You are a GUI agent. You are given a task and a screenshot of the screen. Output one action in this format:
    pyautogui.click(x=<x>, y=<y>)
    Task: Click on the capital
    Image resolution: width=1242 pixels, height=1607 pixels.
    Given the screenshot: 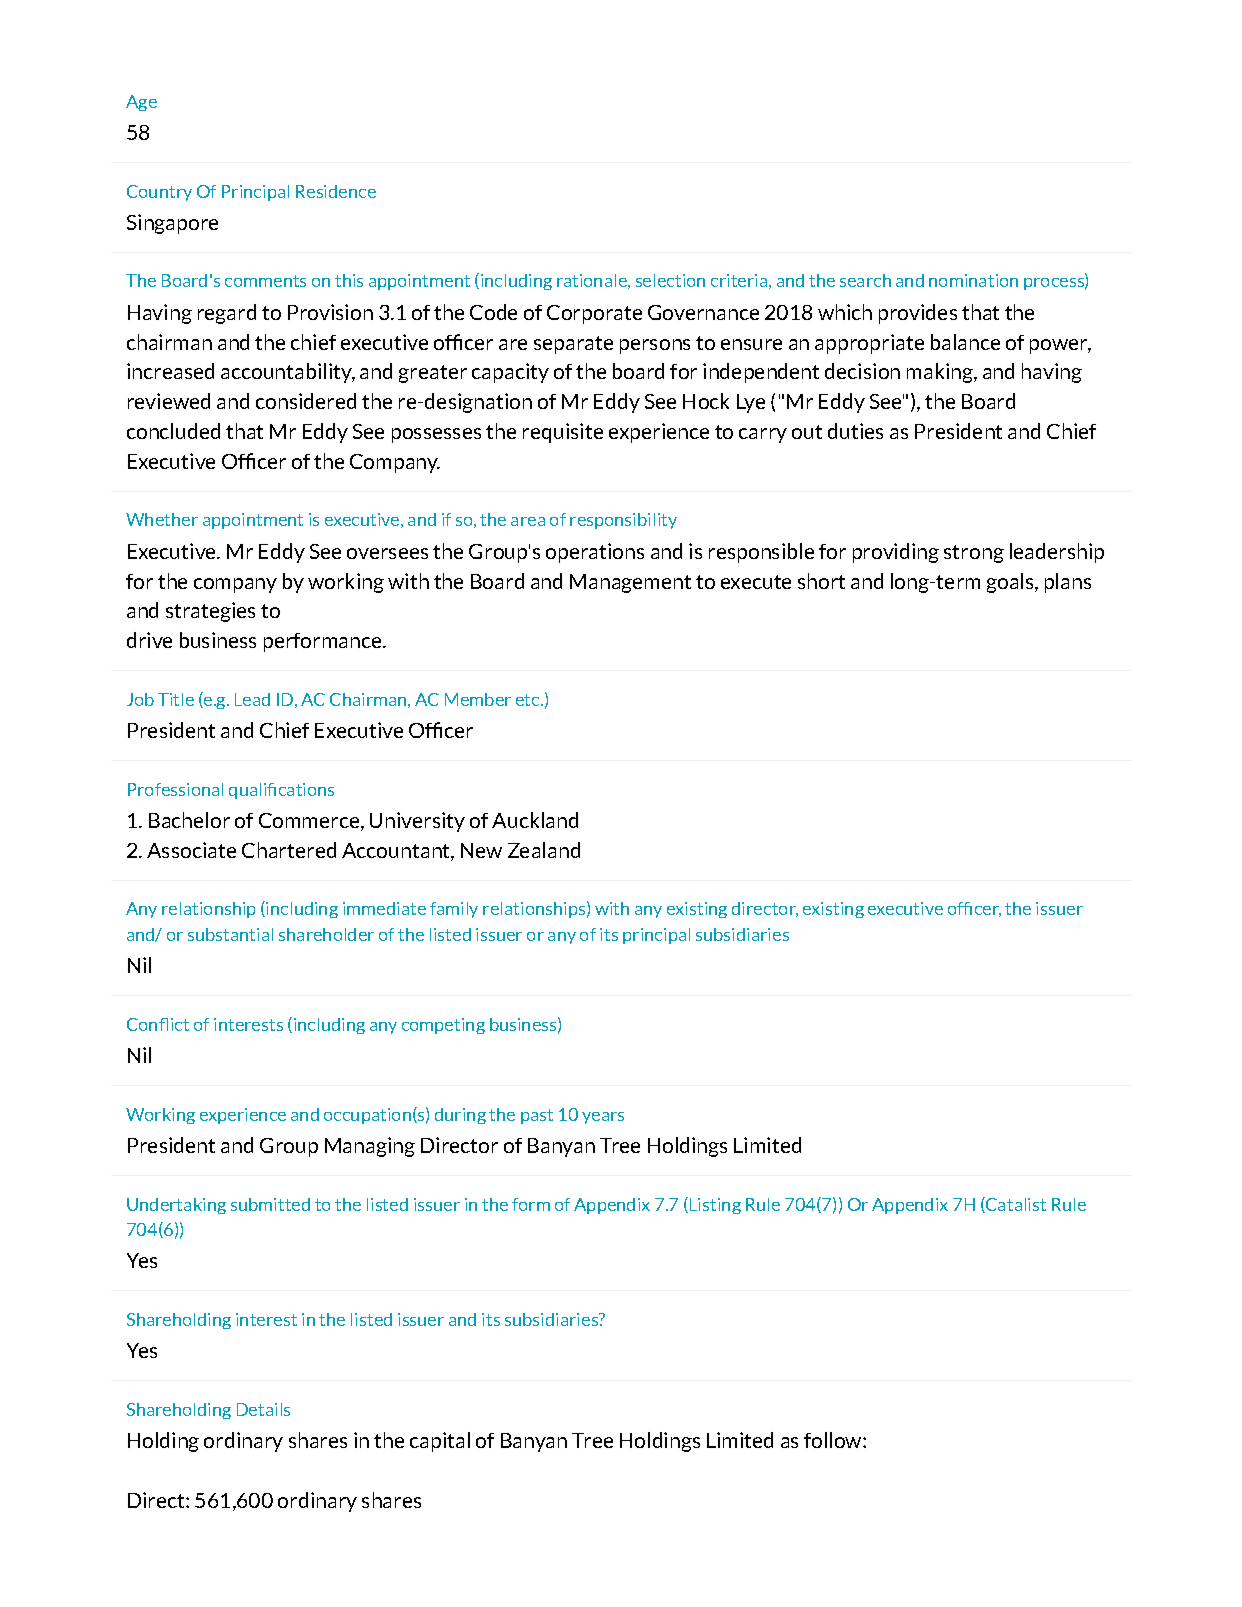 What is the action you would take?
    pyautogui.click(x=440, y=1442)
